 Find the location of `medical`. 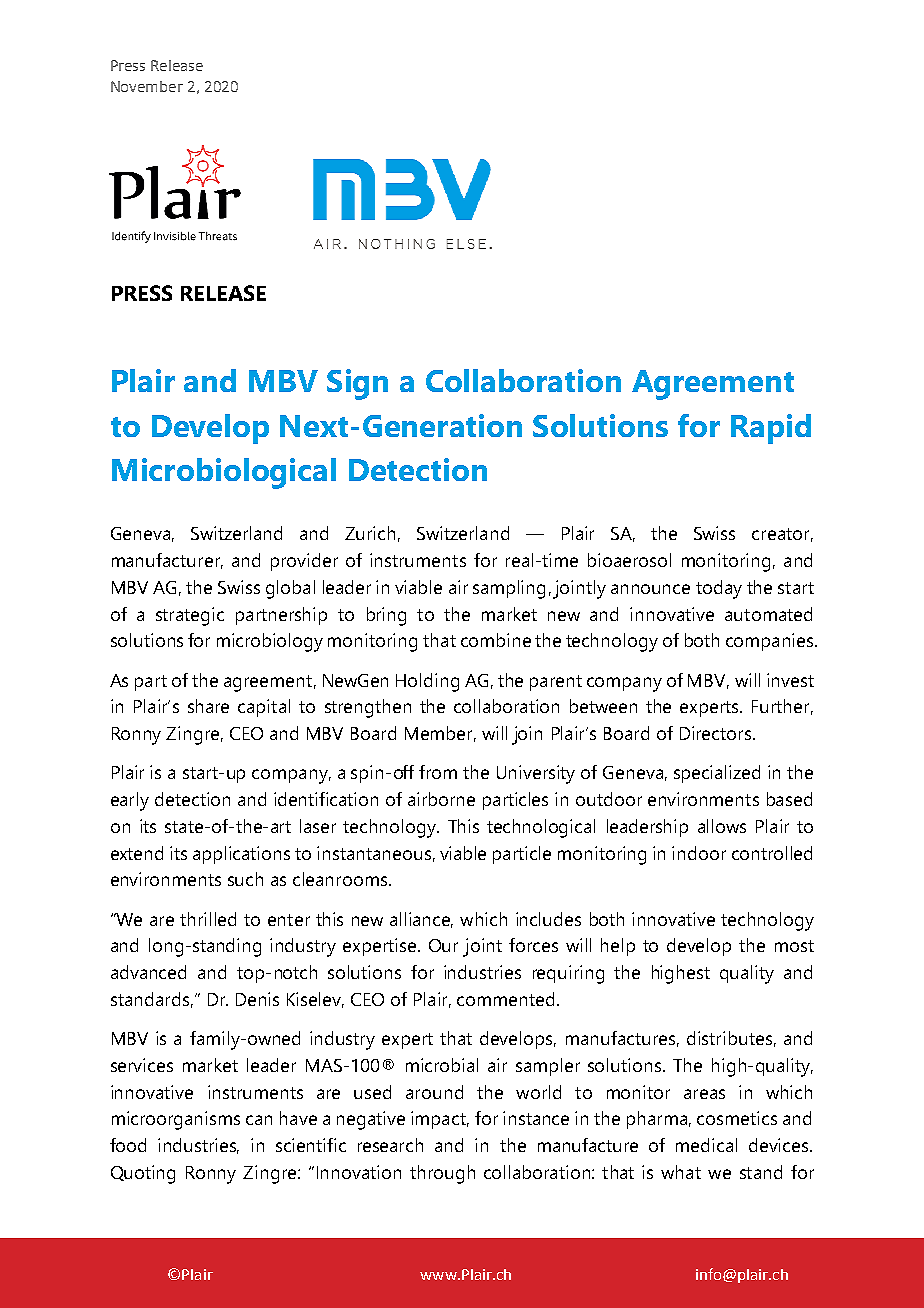

medical is located at coordinates (706, 1145).
